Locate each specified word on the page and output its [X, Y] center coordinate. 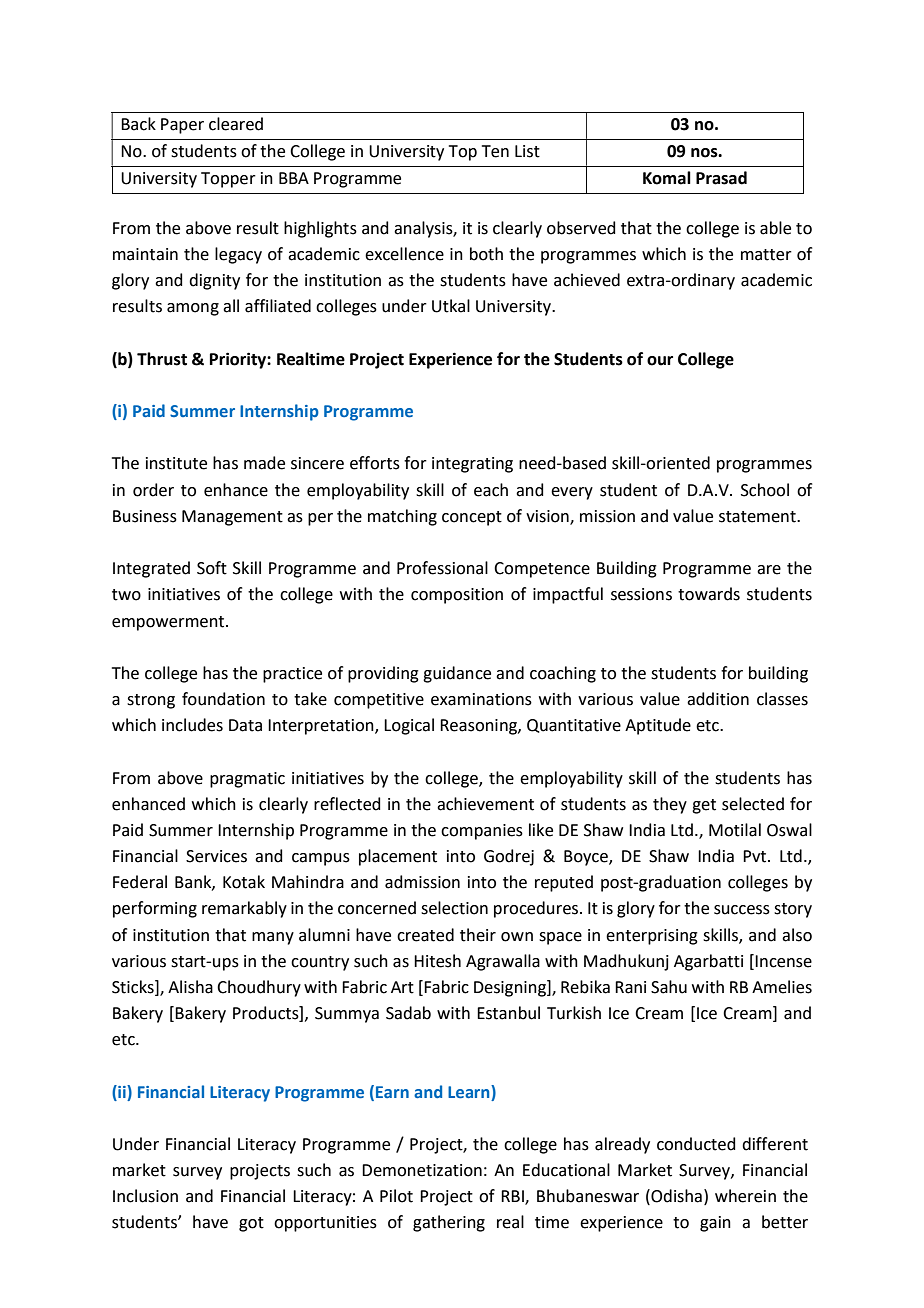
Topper [228, 180]
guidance [457, 674]
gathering [449, 1223]
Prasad [721, 178]
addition [718, 699]
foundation [223, 699]
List [527, 151]
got [251, 1224]
